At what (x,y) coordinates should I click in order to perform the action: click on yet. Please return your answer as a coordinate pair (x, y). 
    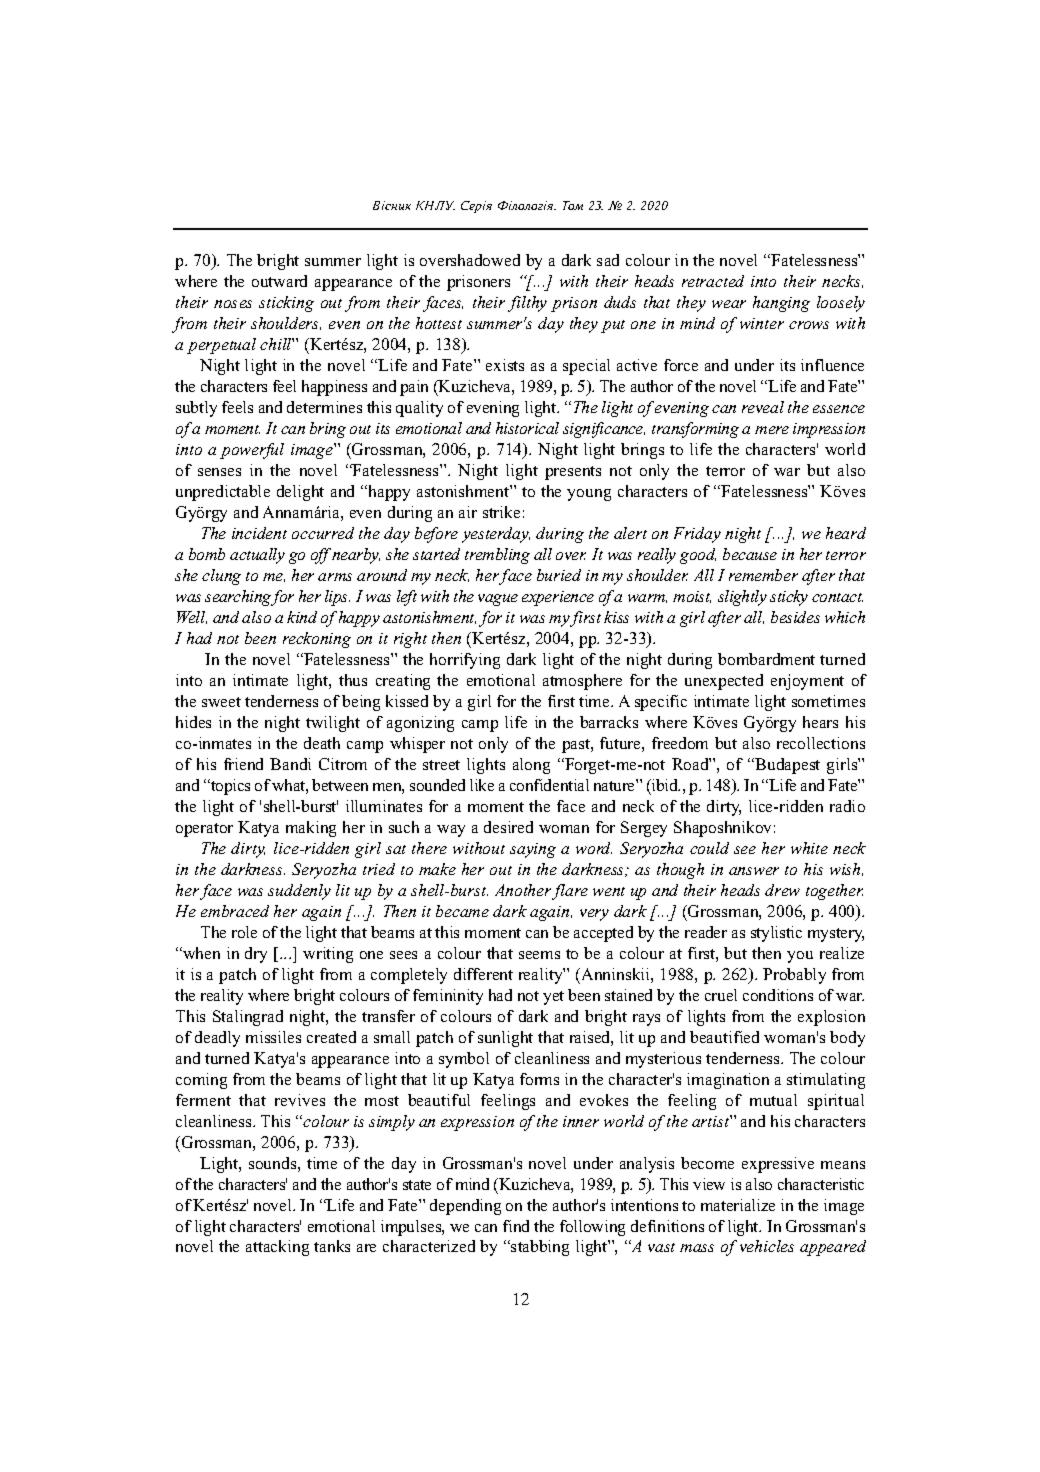
    Looking at the image, I should click on (553, 998).
